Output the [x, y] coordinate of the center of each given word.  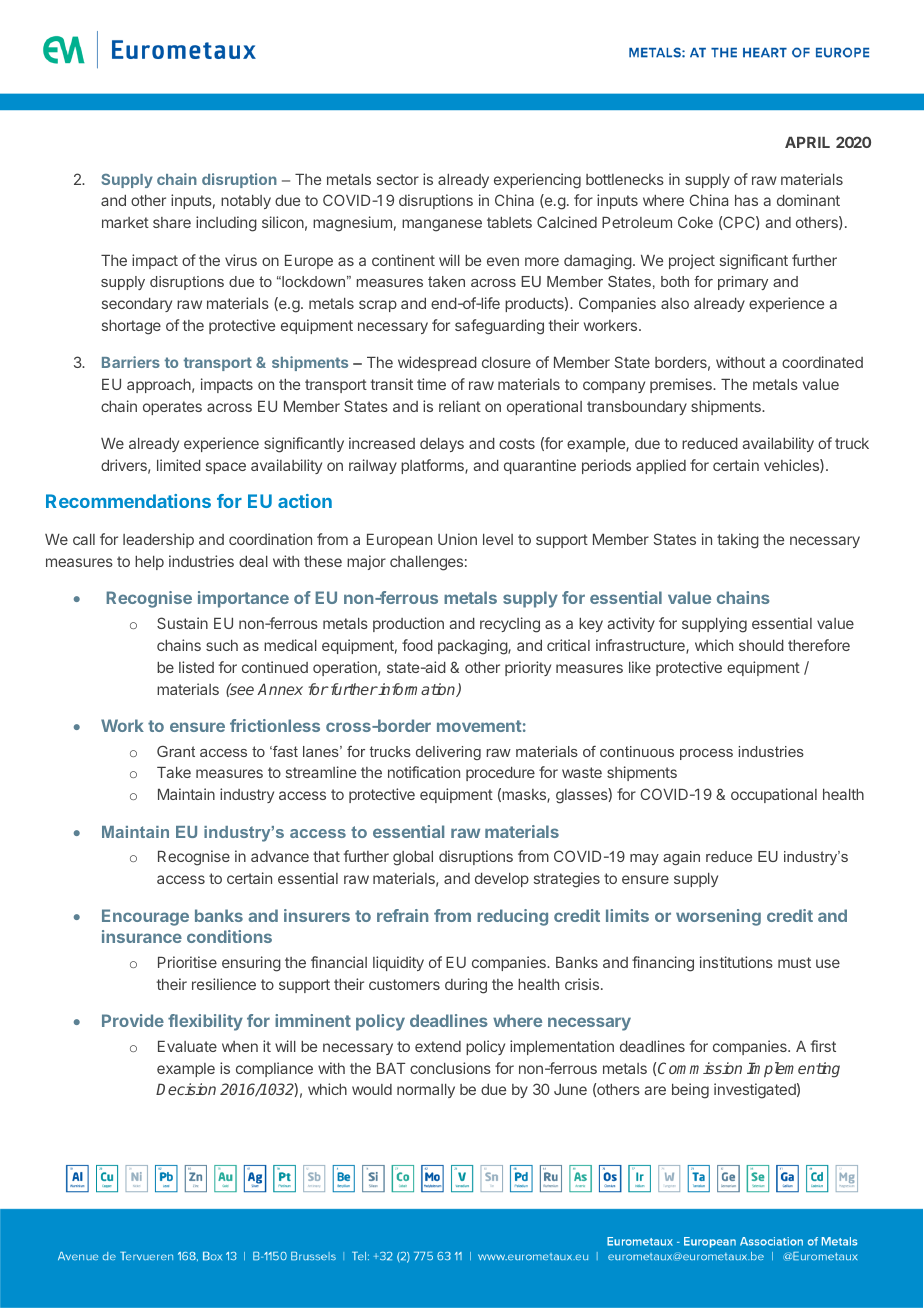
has [746, 200]
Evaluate [187, 1046]
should [761, 645]
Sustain [182, 623]
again [681, 858]
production [408, 624]
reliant [460, 406]
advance [280, 856]
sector [398, 179]
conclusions [450, 1068]
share [172, 222]
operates [172, 408]
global [413, 858]
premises [682, 385]
